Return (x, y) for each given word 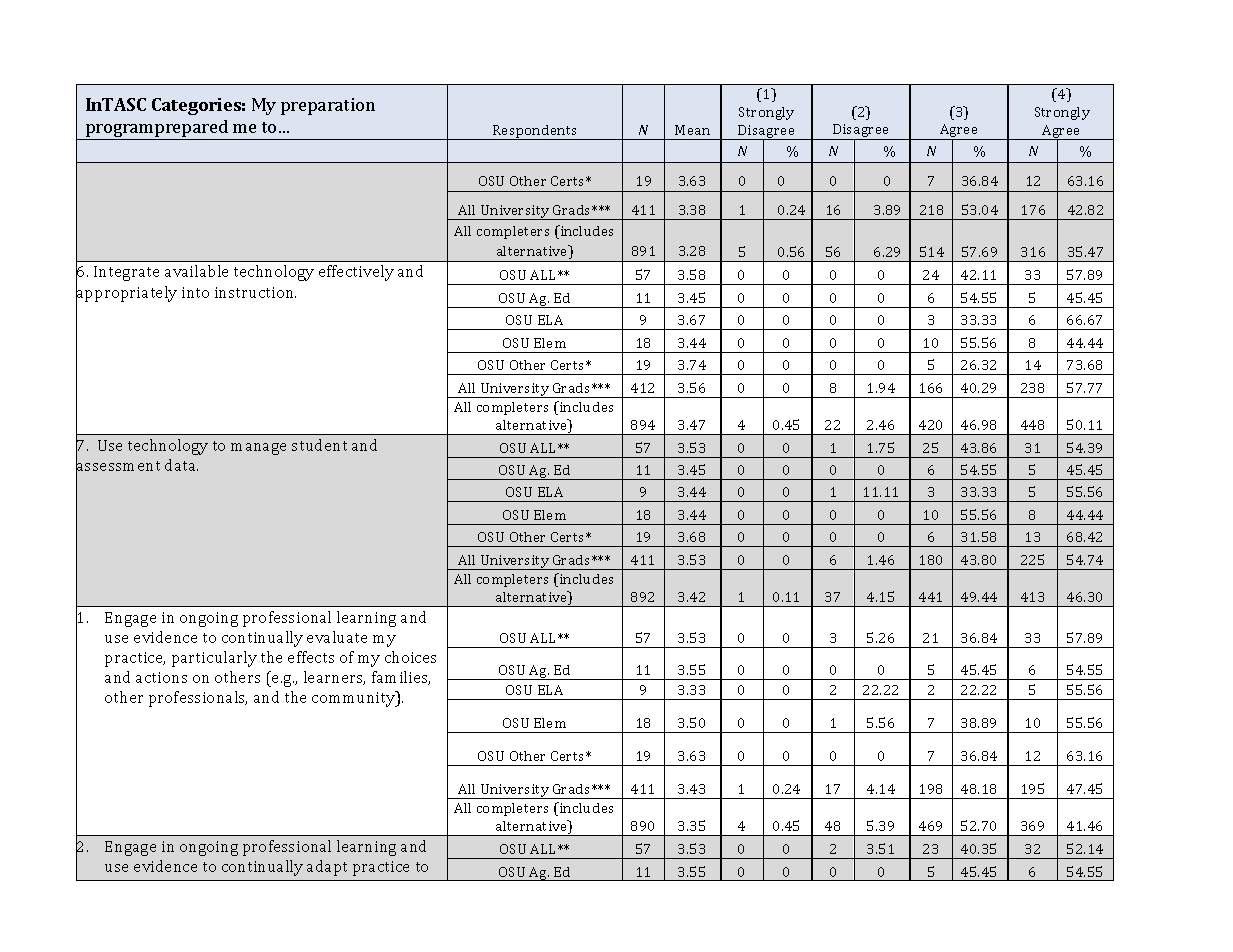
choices (410, 657)
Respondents (535, 132)
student (319, 445)
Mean (692, 130)
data (181, 465)
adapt (327, 868)
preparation (328, 106)
